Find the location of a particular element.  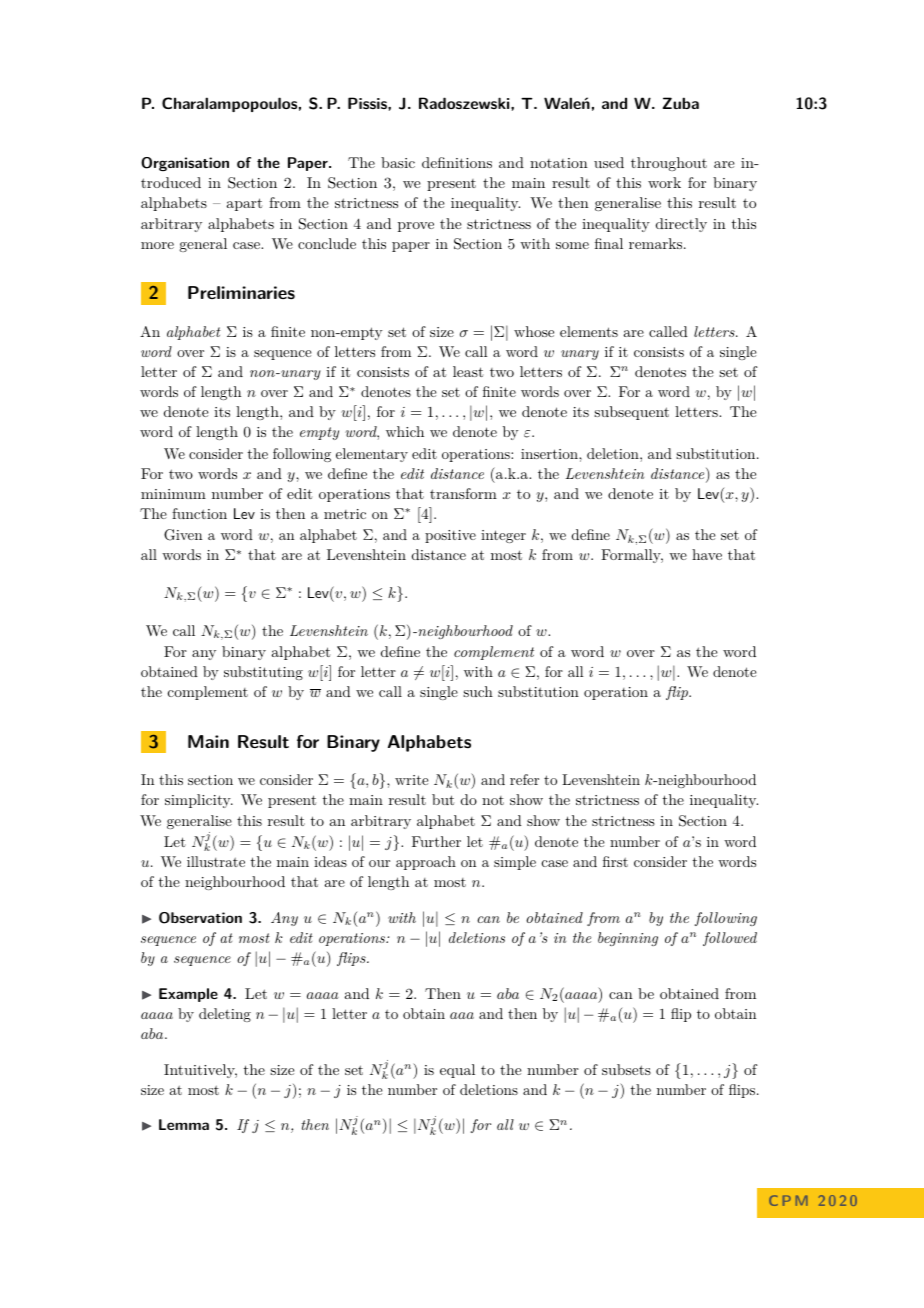

substituting is located at coordinates (263, 673).
